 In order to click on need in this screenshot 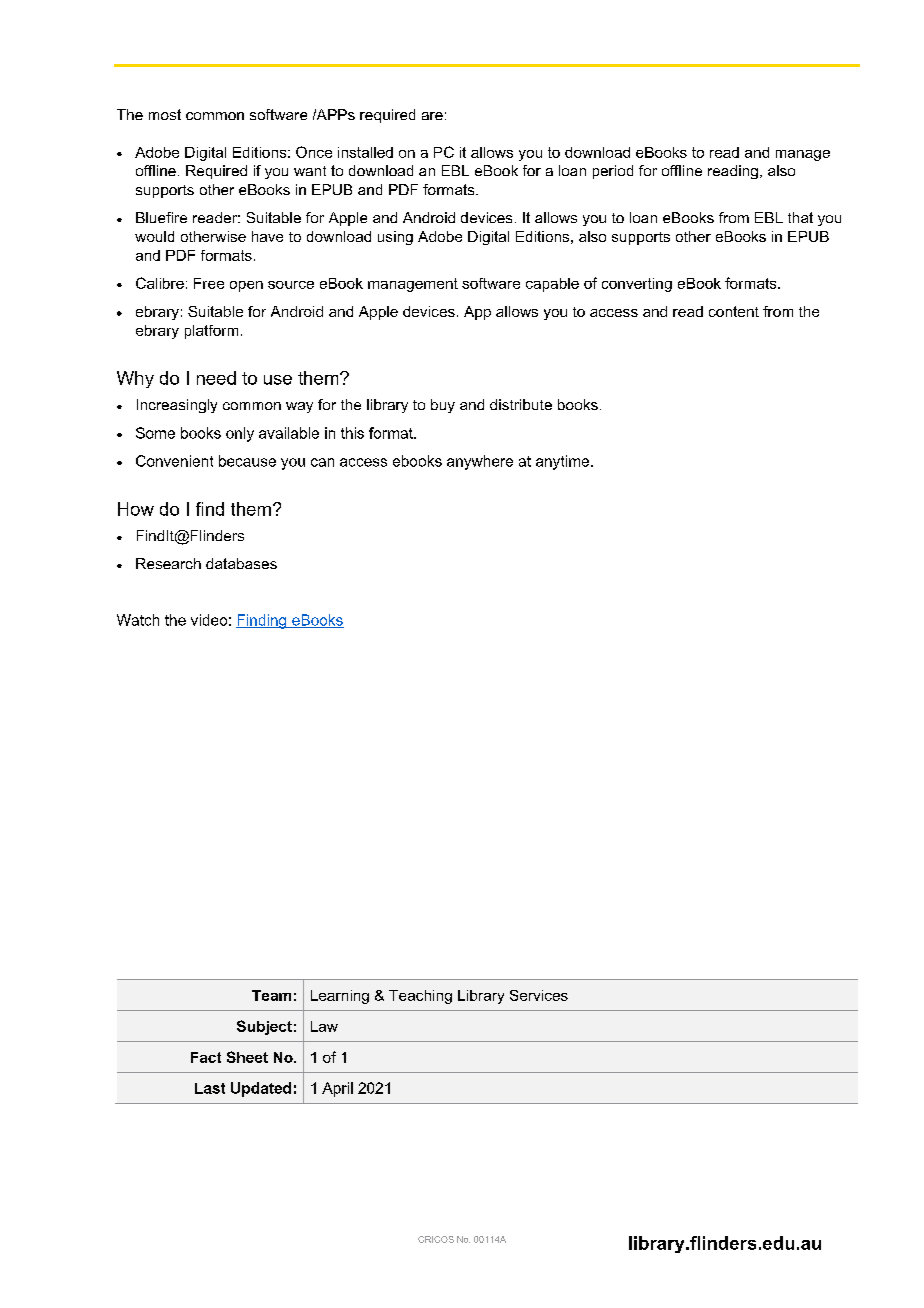, I will do `click(216, 378)`.
